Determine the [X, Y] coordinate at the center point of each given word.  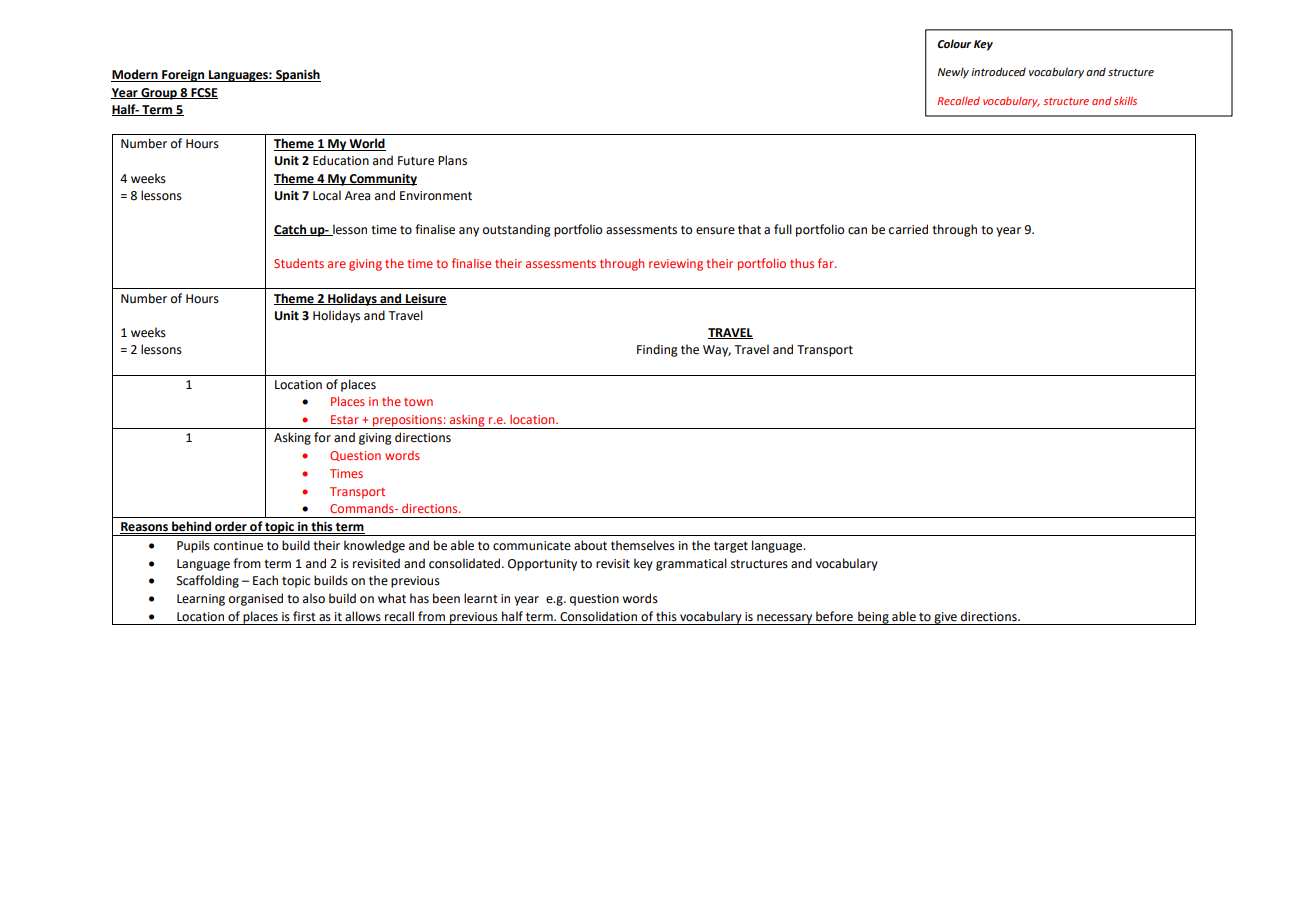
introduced [998, 72]
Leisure [425, 299]
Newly [953, 73]
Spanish [297, 75]
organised [256, 599]
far [827, 263]
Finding [657, 350]
